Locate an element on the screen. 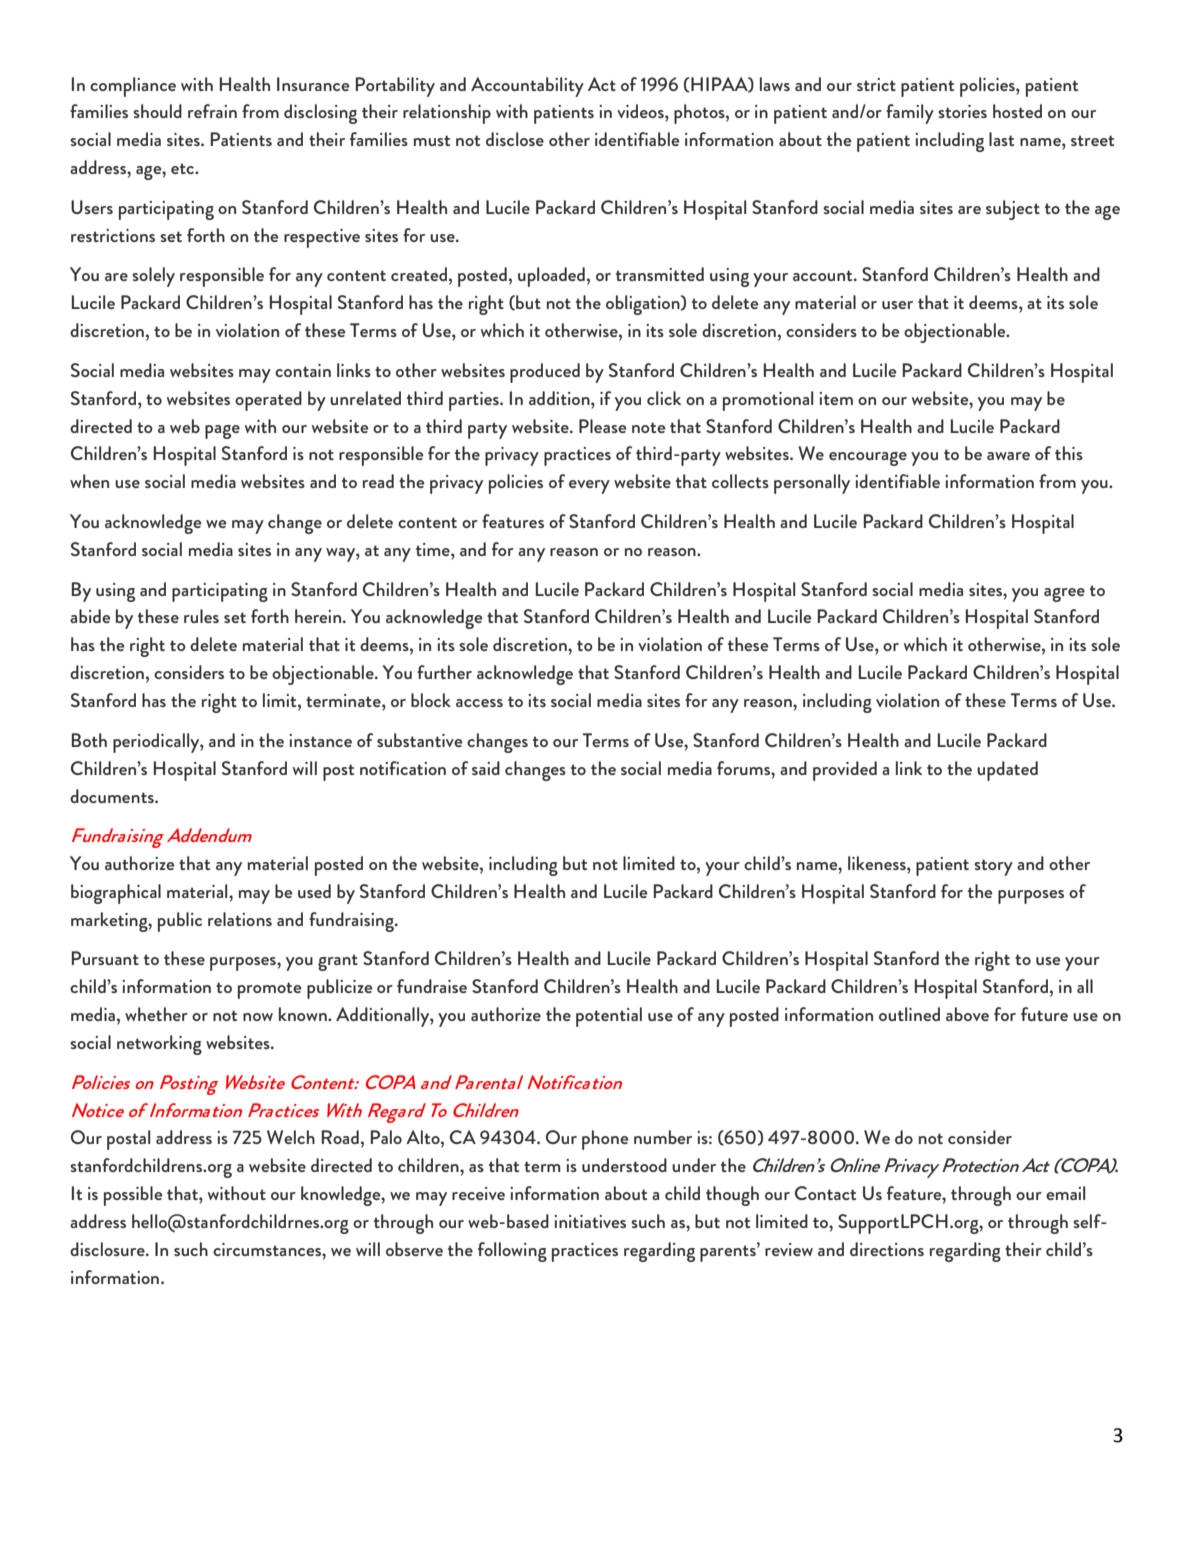 This screenshot has height=1545, width=1194. potential is located at coordinates (609, 1017).
